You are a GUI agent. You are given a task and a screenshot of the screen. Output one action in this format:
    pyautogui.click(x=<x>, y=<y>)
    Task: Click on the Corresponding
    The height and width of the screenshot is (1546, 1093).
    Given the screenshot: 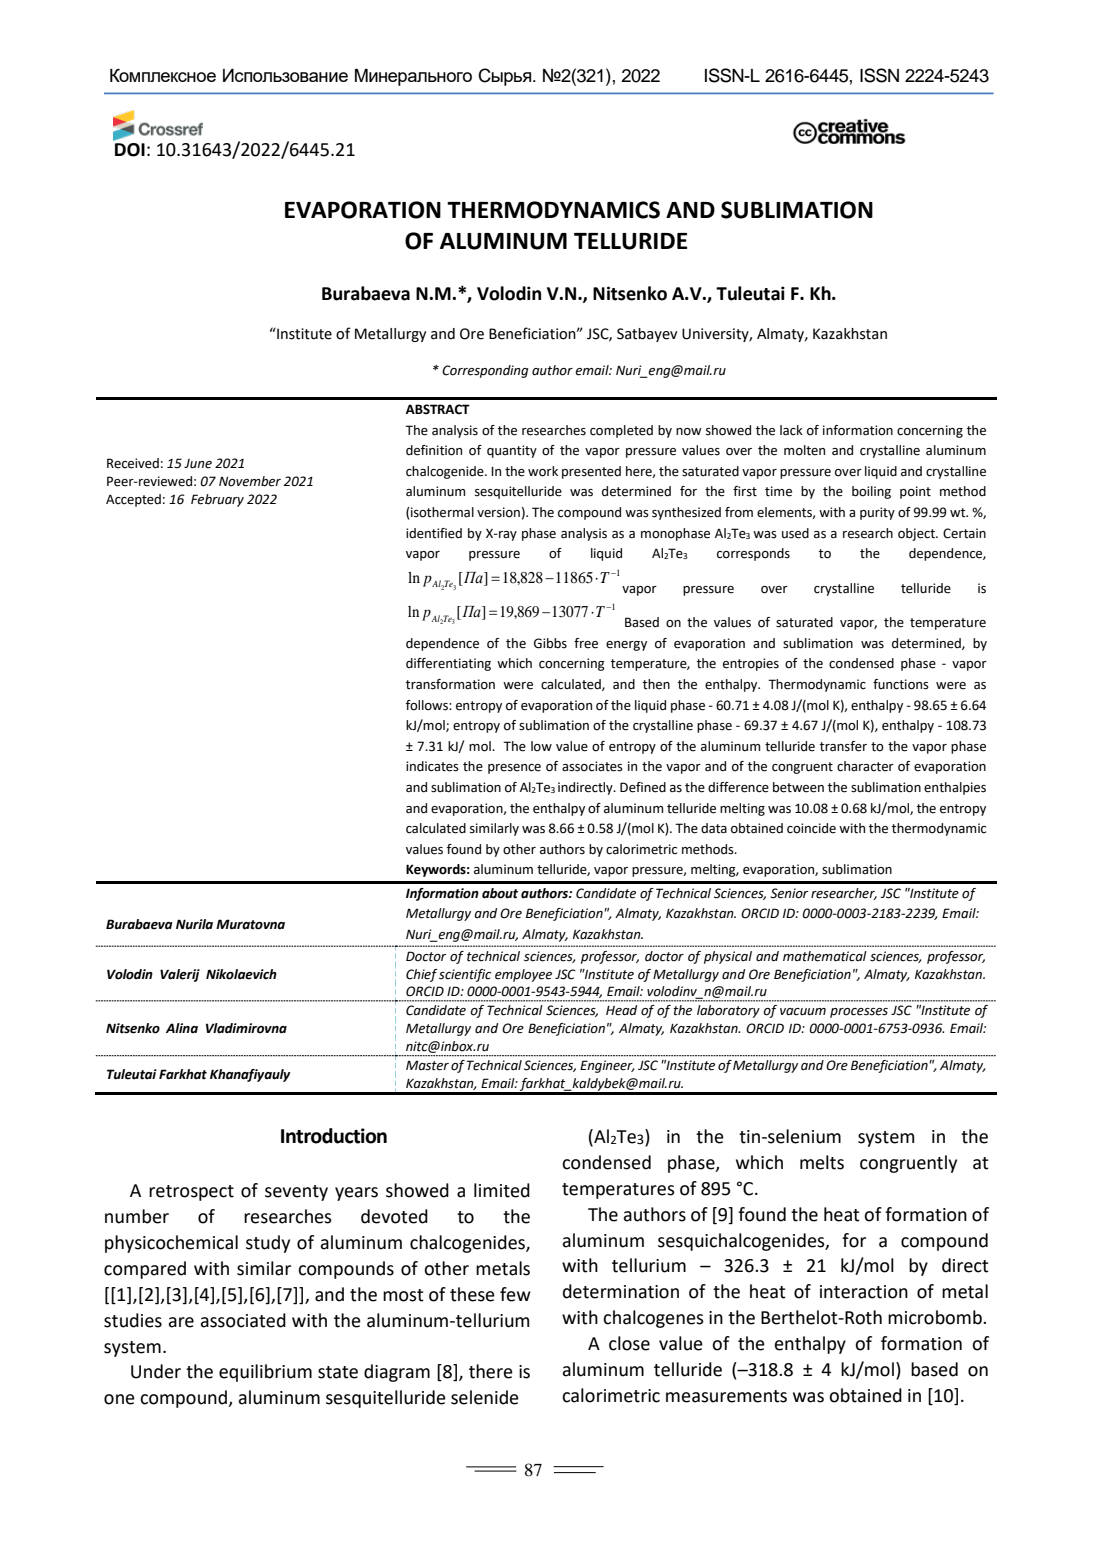 What is the action you would take?
    pyautogui.click(x=485, y=371)
